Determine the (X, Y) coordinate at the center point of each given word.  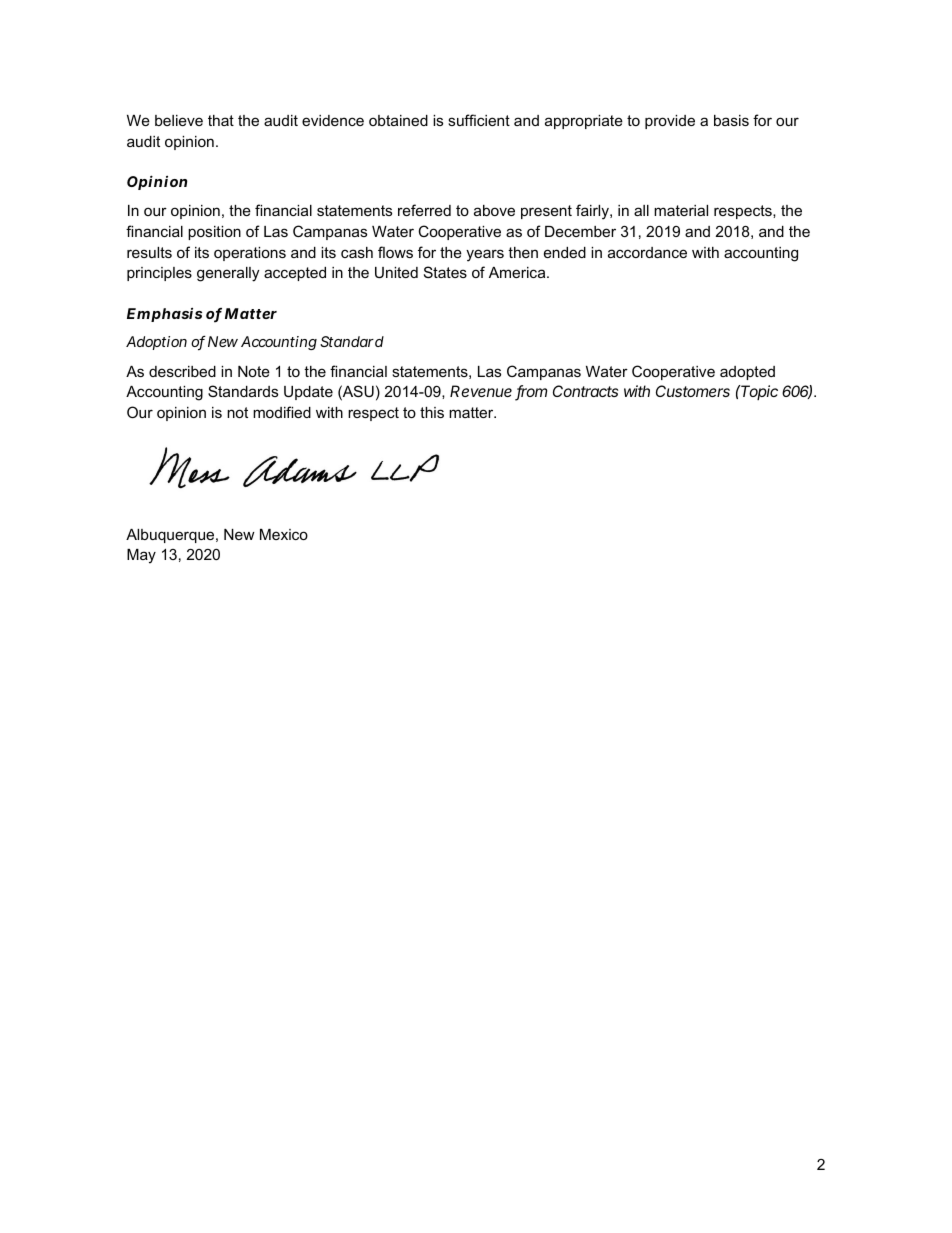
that (221, 120)
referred (424, 210)
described (182, 371)
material (681, 210)
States (445, 272)
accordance (647, 252)
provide (670, 122)
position (214, 233)
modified (282, 412)
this (432, 412)
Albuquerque (171, 536)
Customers (693, 391)
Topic (758, 392)
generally (228, 274)
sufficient (479, 120)
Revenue (481, 391)
